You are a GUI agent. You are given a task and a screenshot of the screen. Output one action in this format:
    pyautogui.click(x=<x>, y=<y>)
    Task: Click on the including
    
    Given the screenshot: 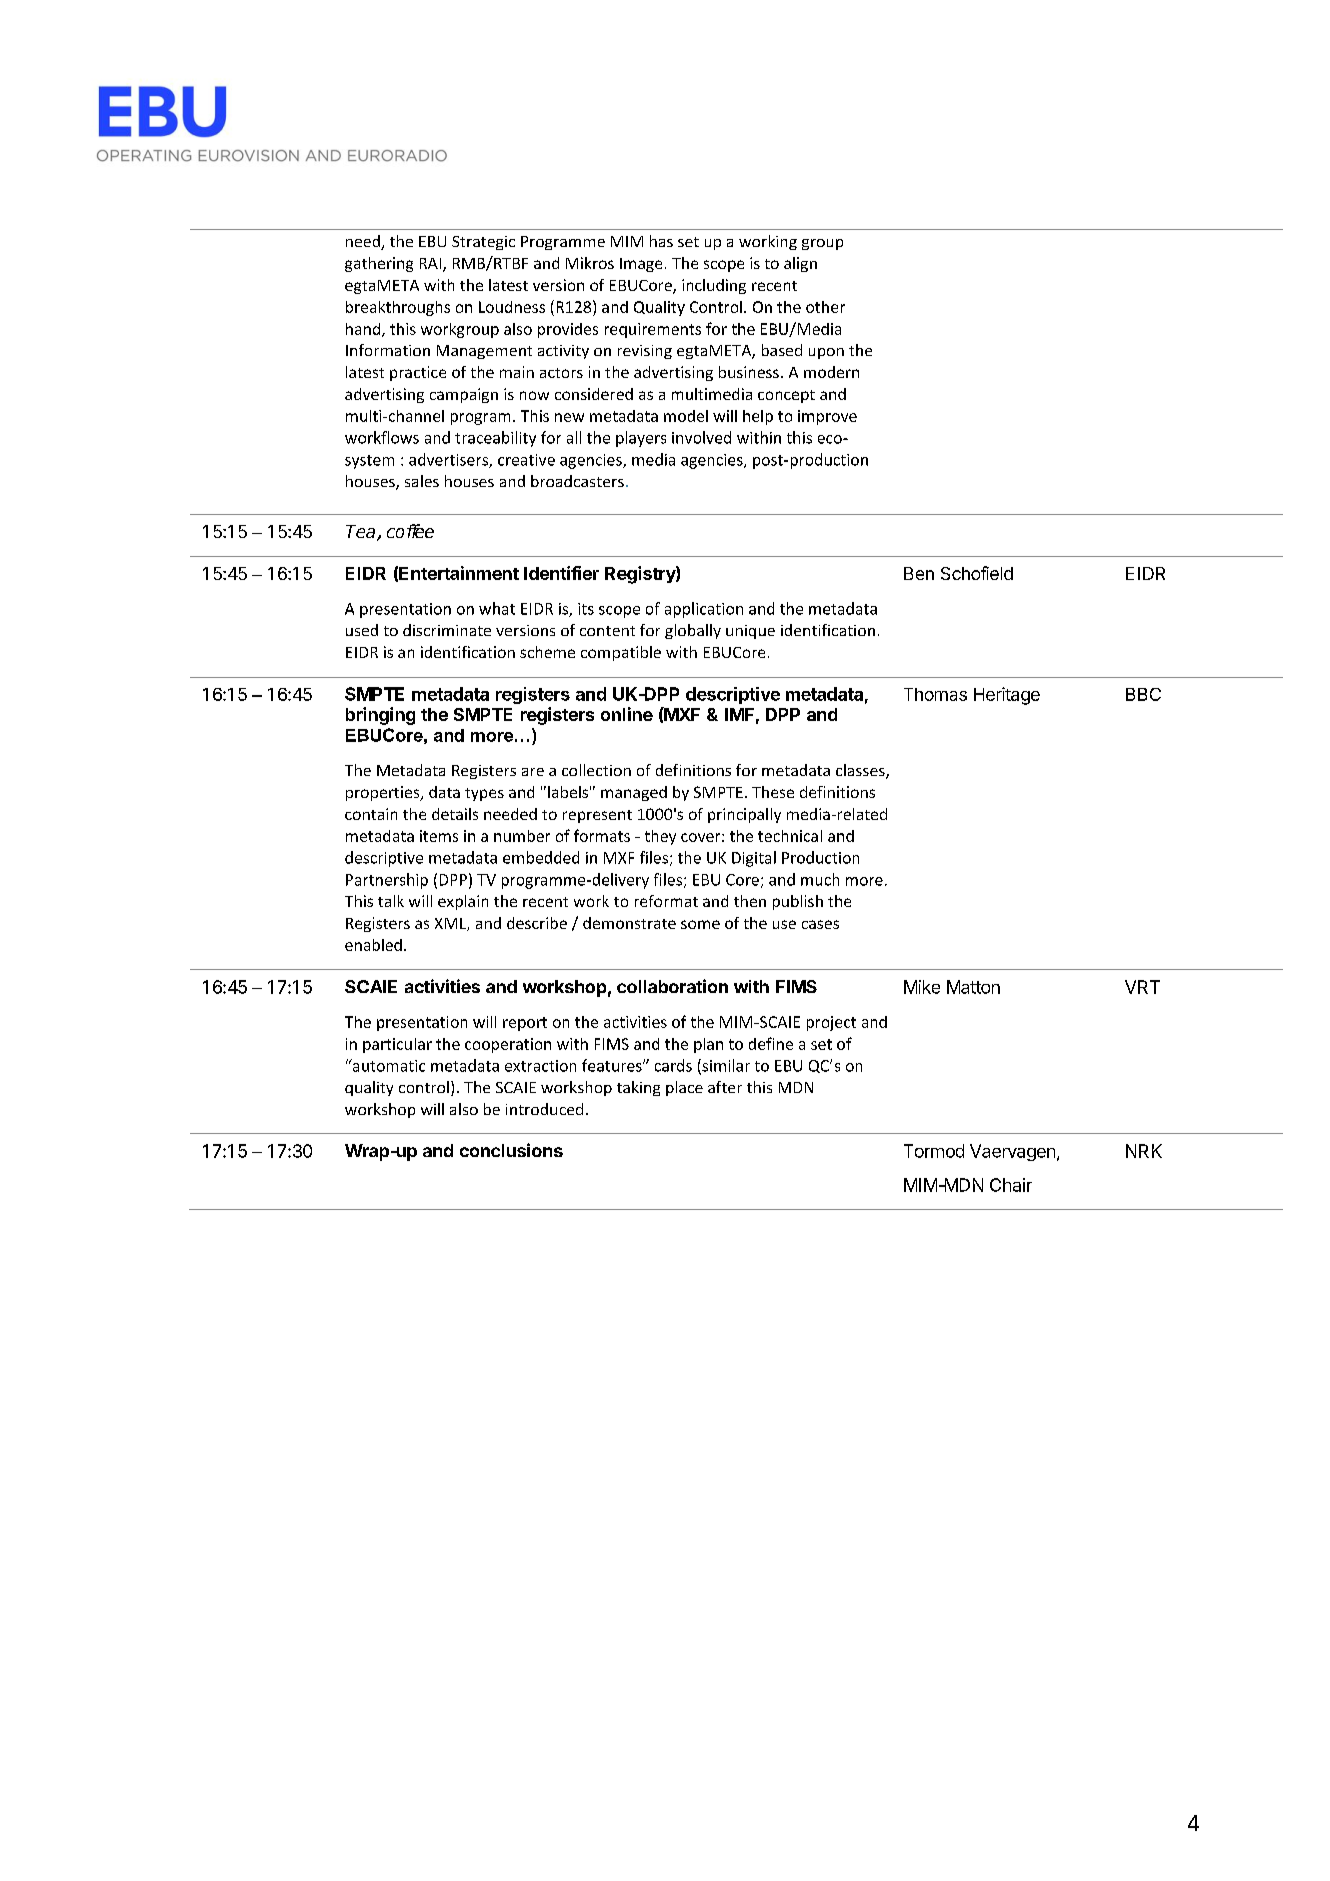 What is the action you would take?
    pyautogui.click(x=714, y=286)
